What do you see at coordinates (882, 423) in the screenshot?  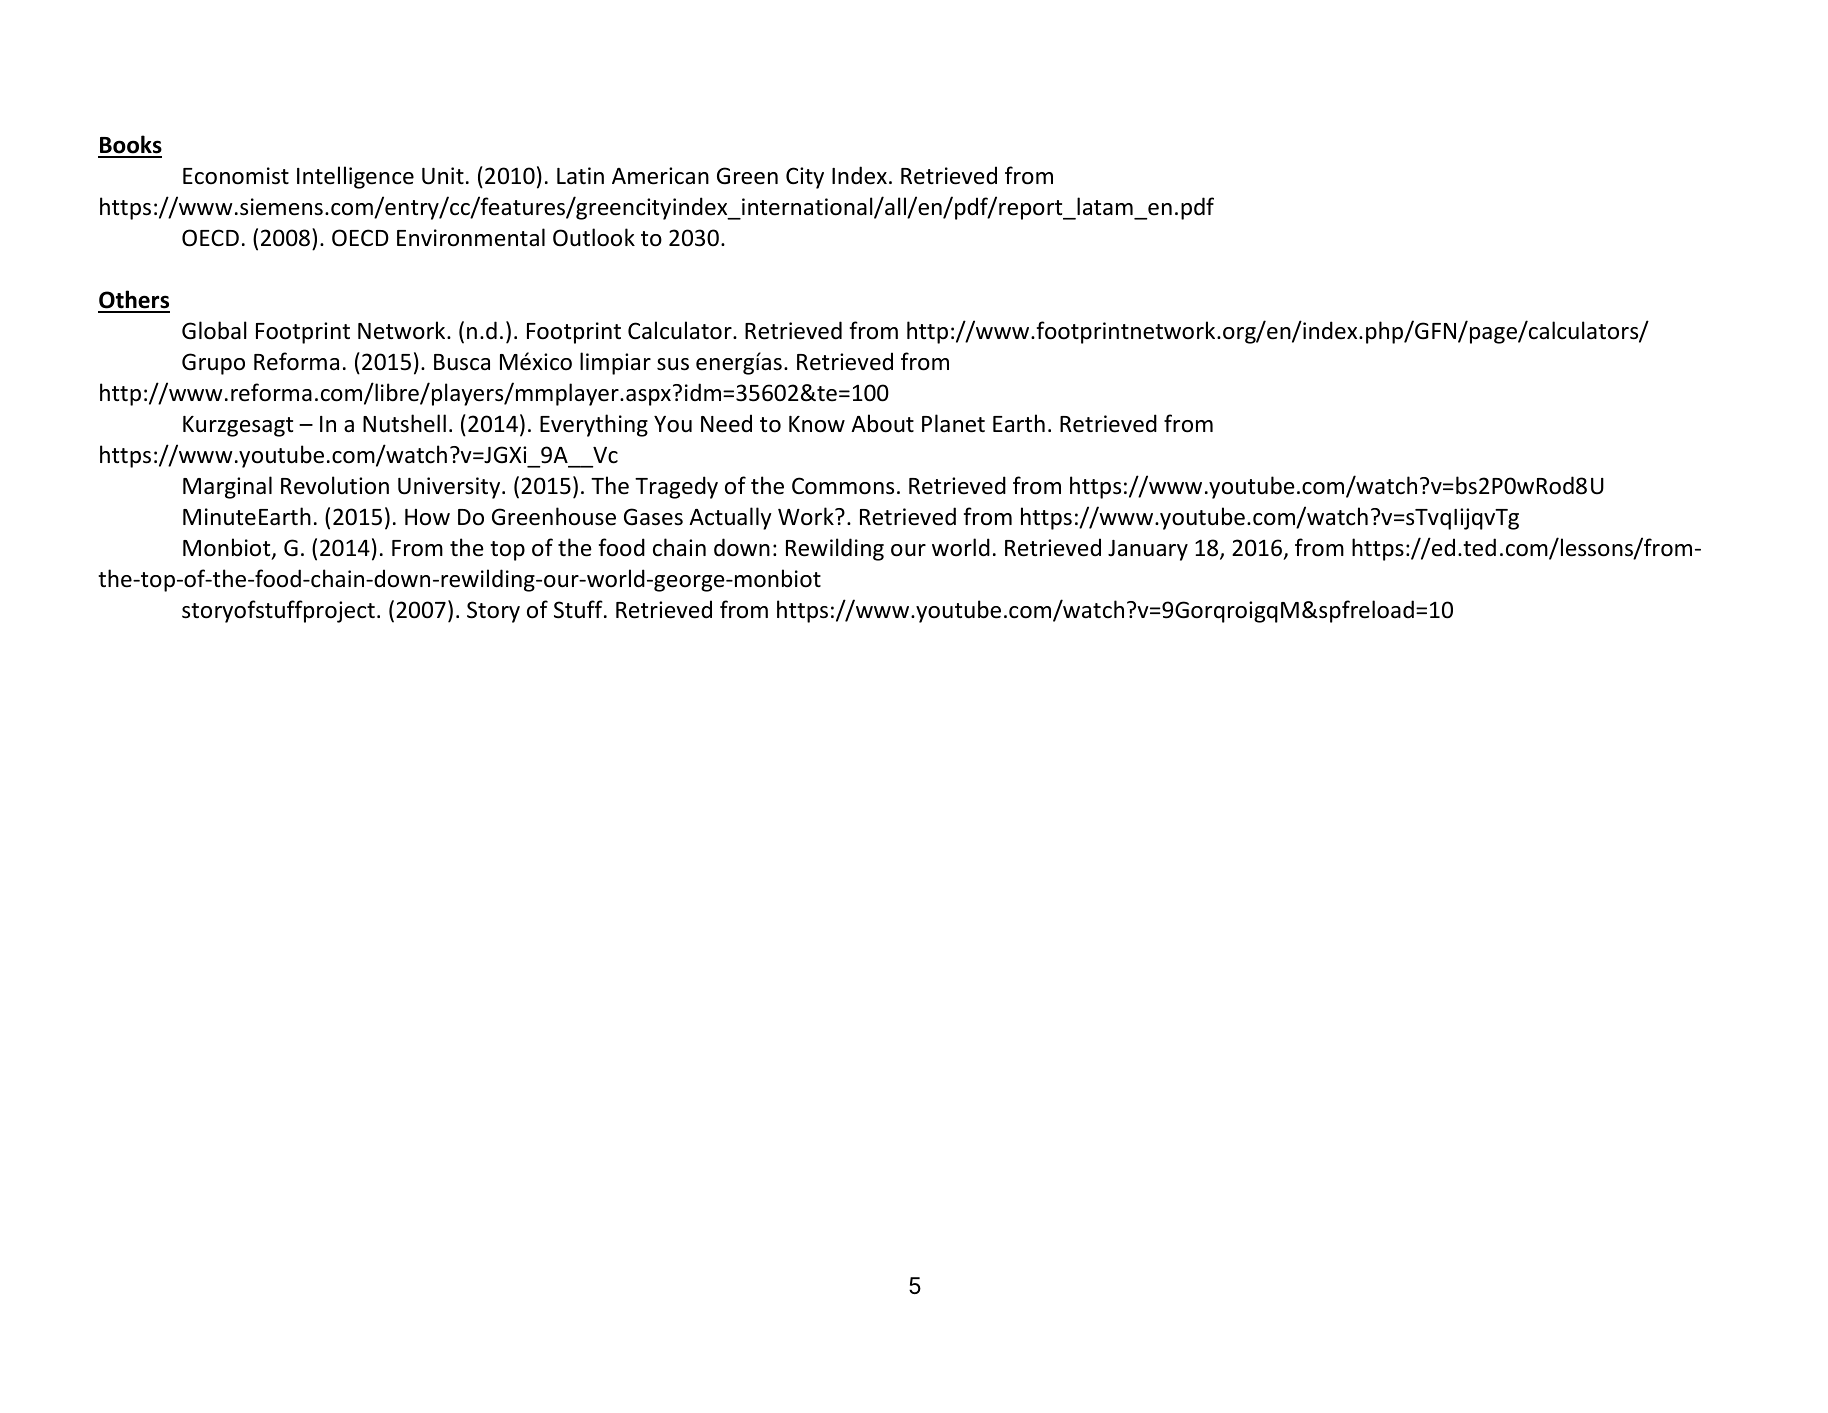 I see `About` at bounding box center [882, 423].
